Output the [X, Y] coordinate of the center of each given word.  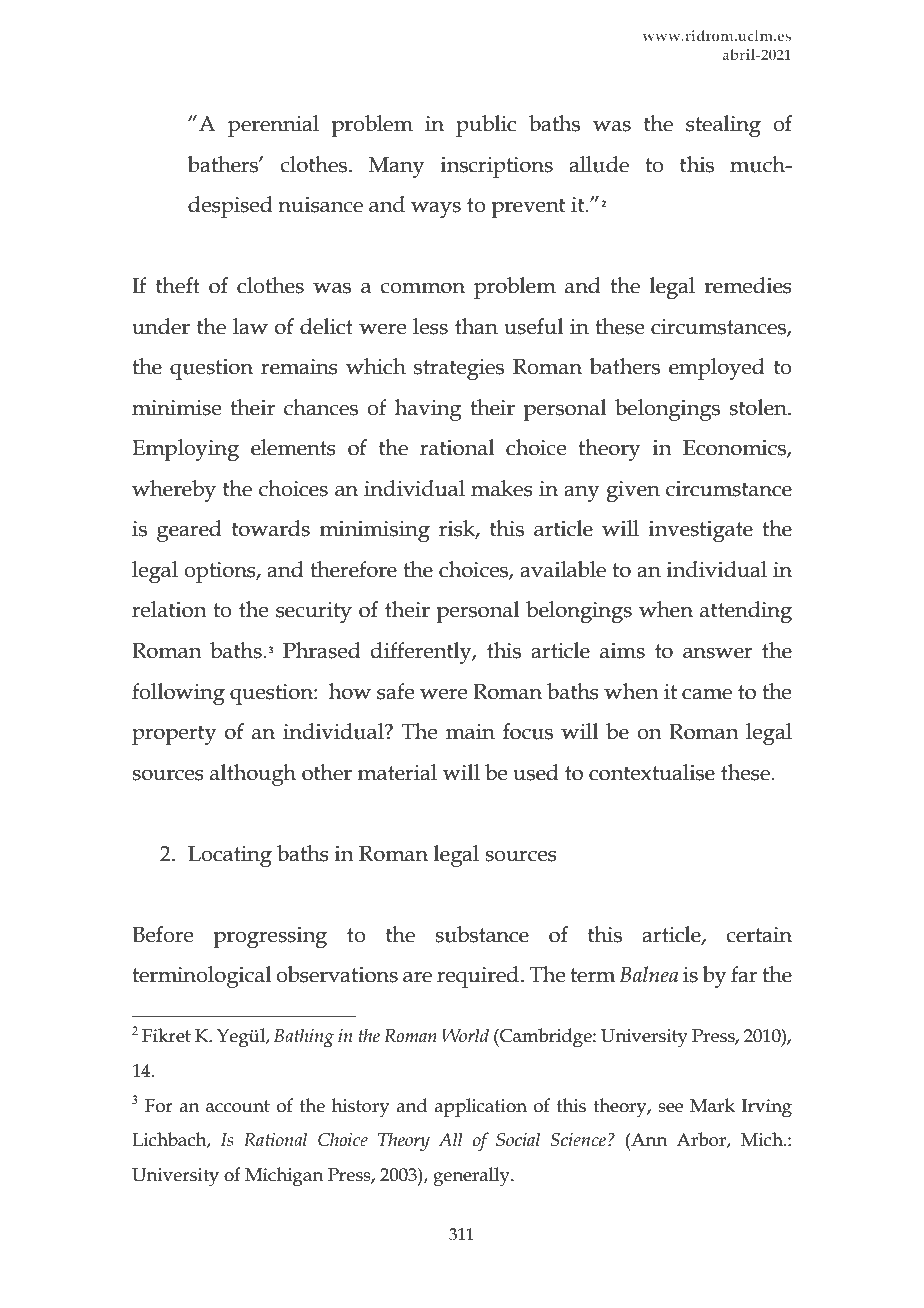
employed [717, 369]
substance [482, 934]
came [707, 694]
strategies [459, 369]
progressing [270, 937]
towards [271, 528]
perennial [273, 126]
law [250, 326]
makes [502, 488]
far [744, 974]
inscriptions [497, 167]
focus [528, 731]
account [238, 1106]
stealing [723, 126]
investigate [701, 531]
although [253, 775]
